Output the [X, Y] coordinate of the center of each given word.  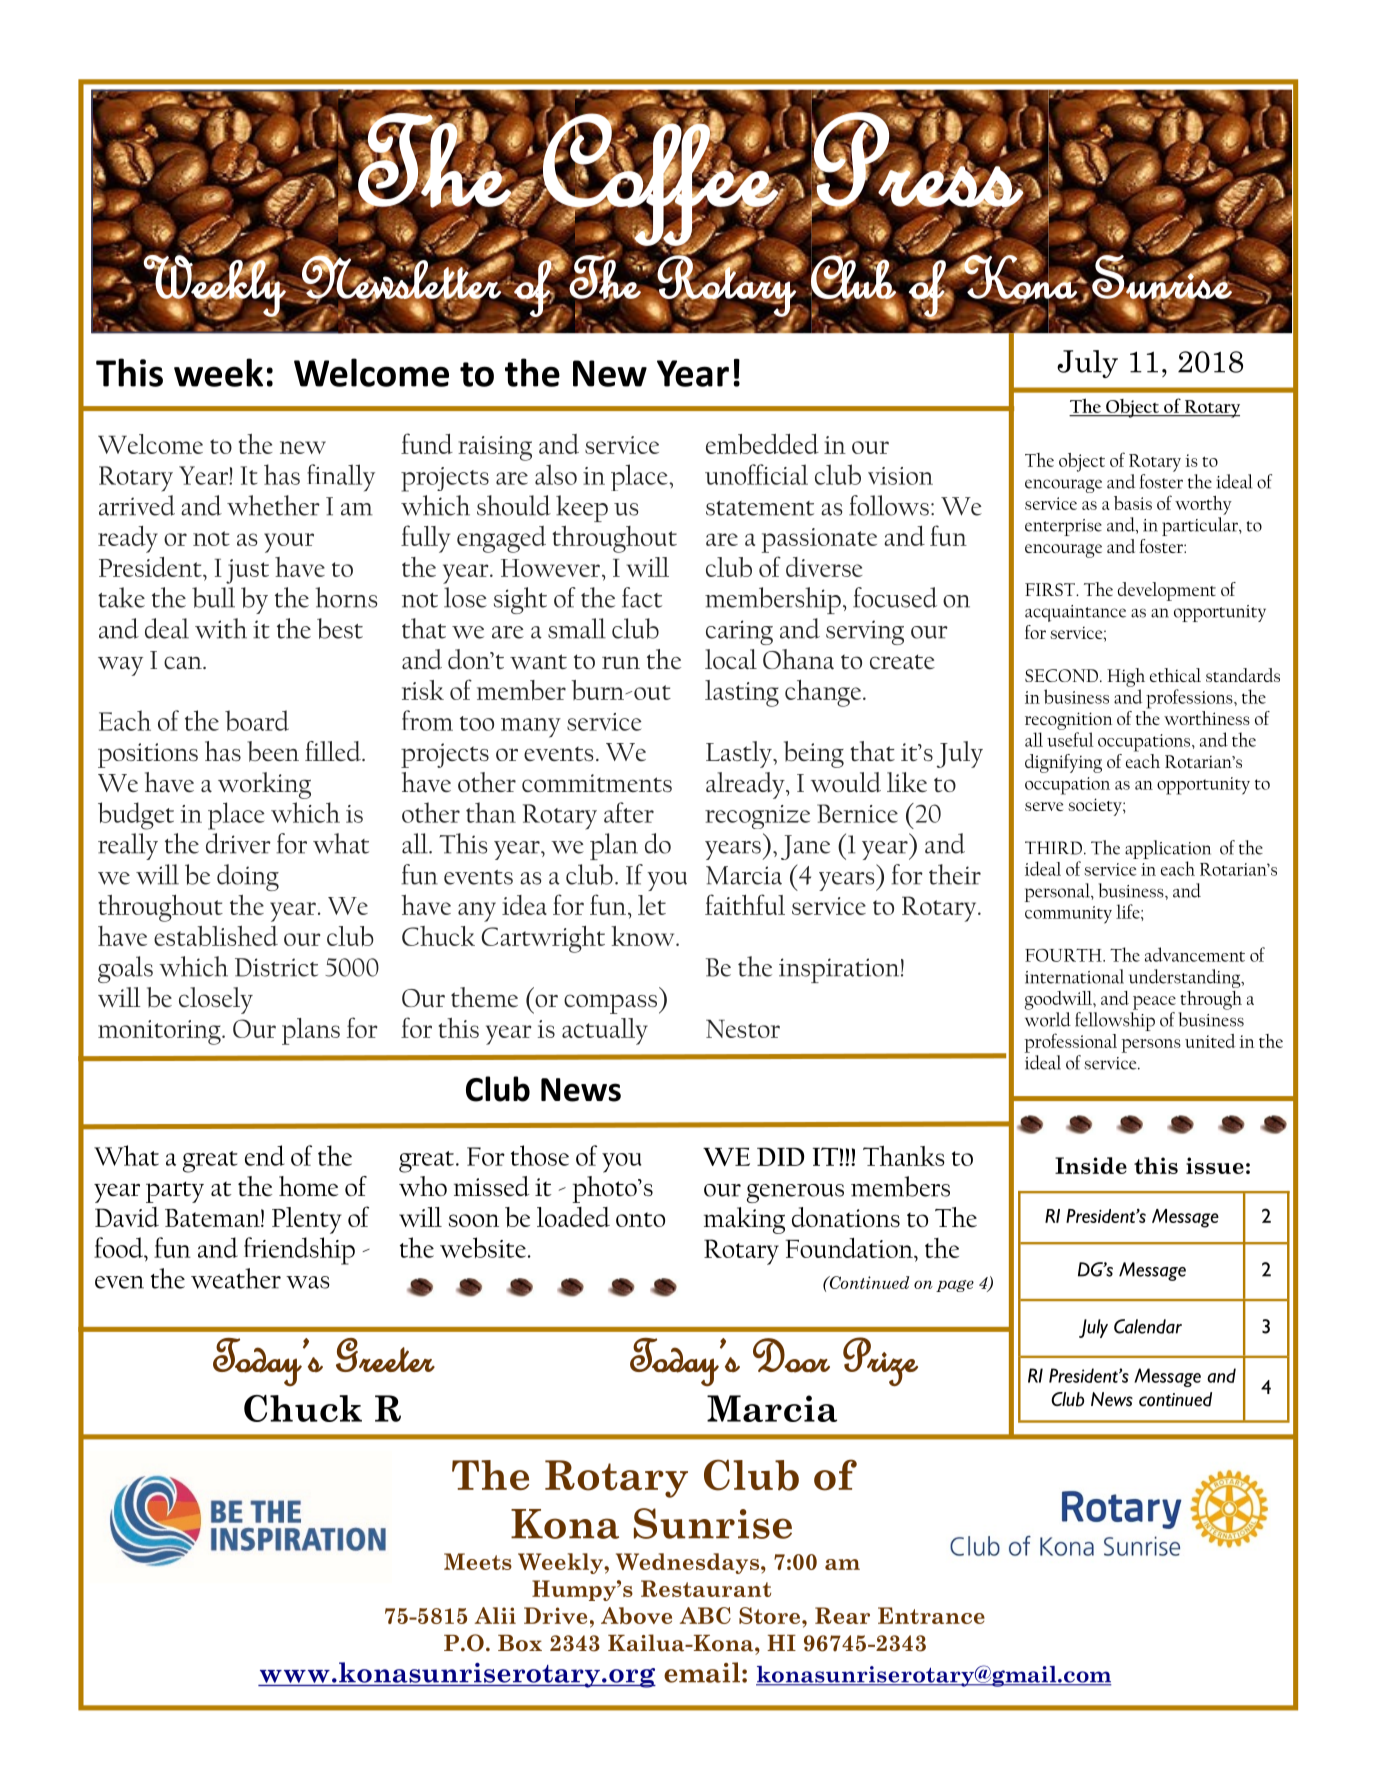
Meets [478, 1561]
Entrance [931, 1615]
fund [427, 443]
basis [1133, 503]
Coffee [660, 179]
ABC [705, 1615]
